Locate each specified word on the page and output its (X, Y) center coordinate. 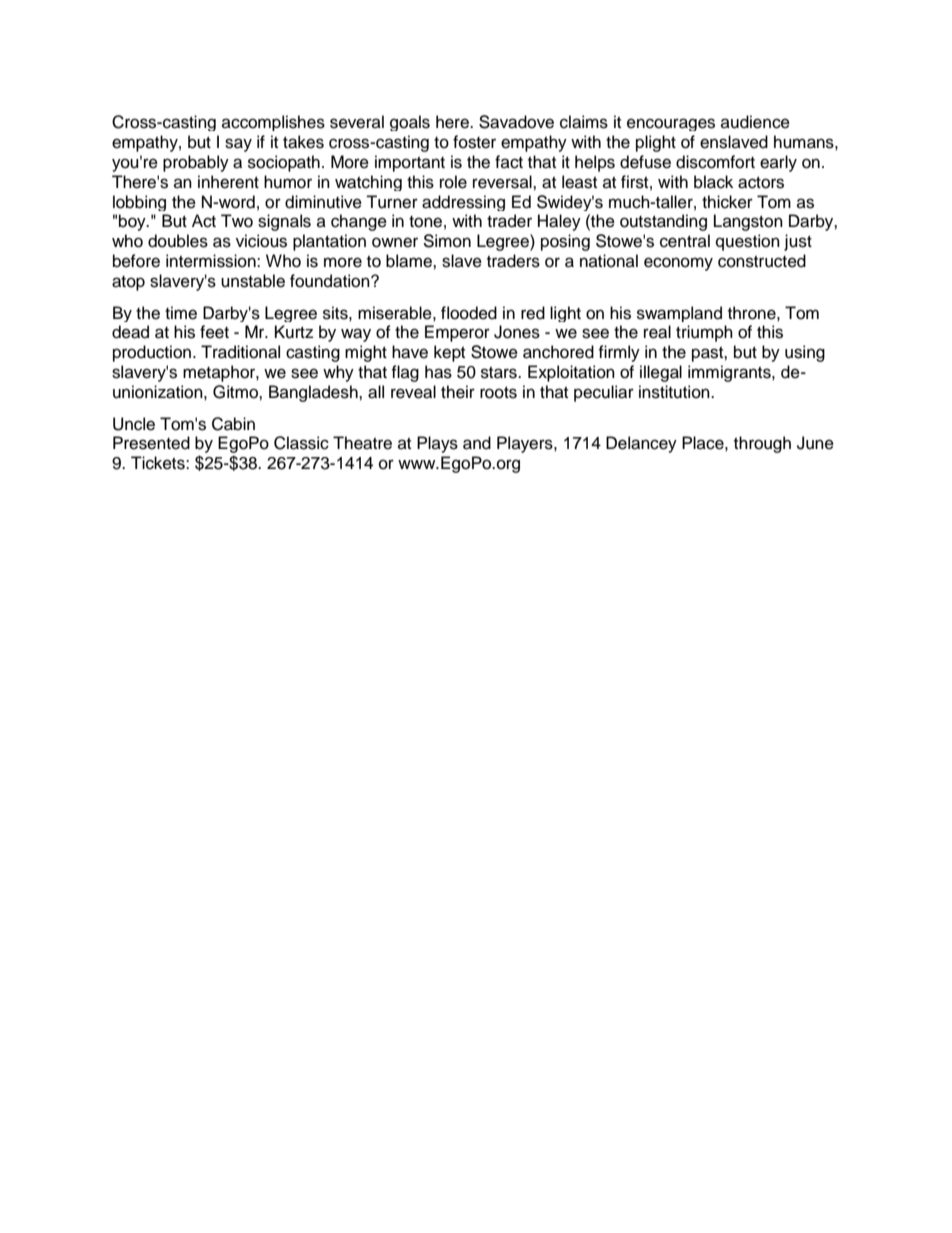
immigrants (730, 373)
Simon (447, 241)
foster (474, 142)
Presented (151, 443)
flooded (469, 313)
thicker (727, 202)
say (238, 145)
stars (500, 373)
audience (755, 122)
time (181, 313)
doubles (178, 241)
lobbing (139, 203)
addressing (463, 203)
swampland (679, 314)
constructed (762, 261)
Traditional (240, 352)
